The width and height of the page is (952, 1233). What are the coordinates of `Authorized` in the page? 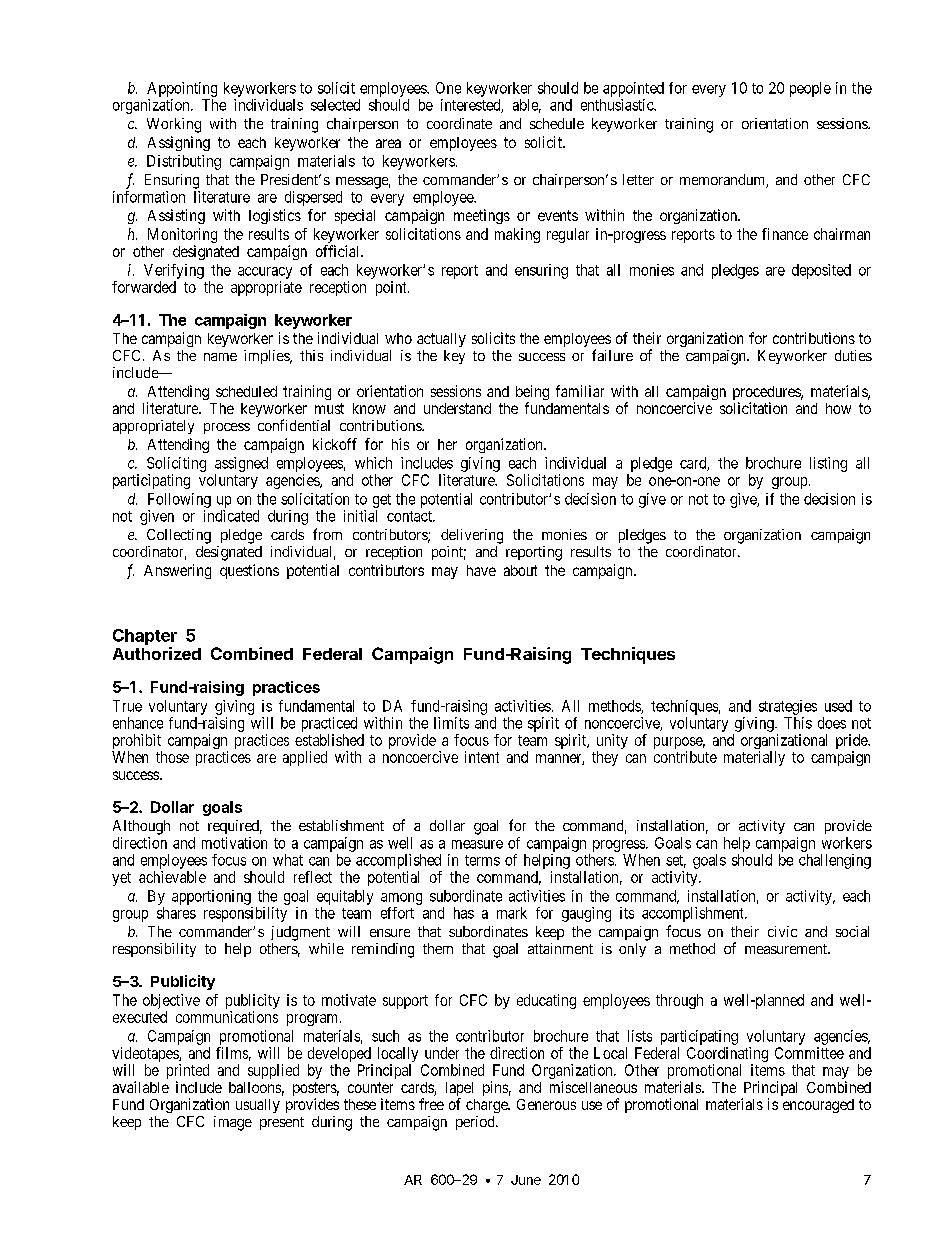 It's located at (157, 653).
